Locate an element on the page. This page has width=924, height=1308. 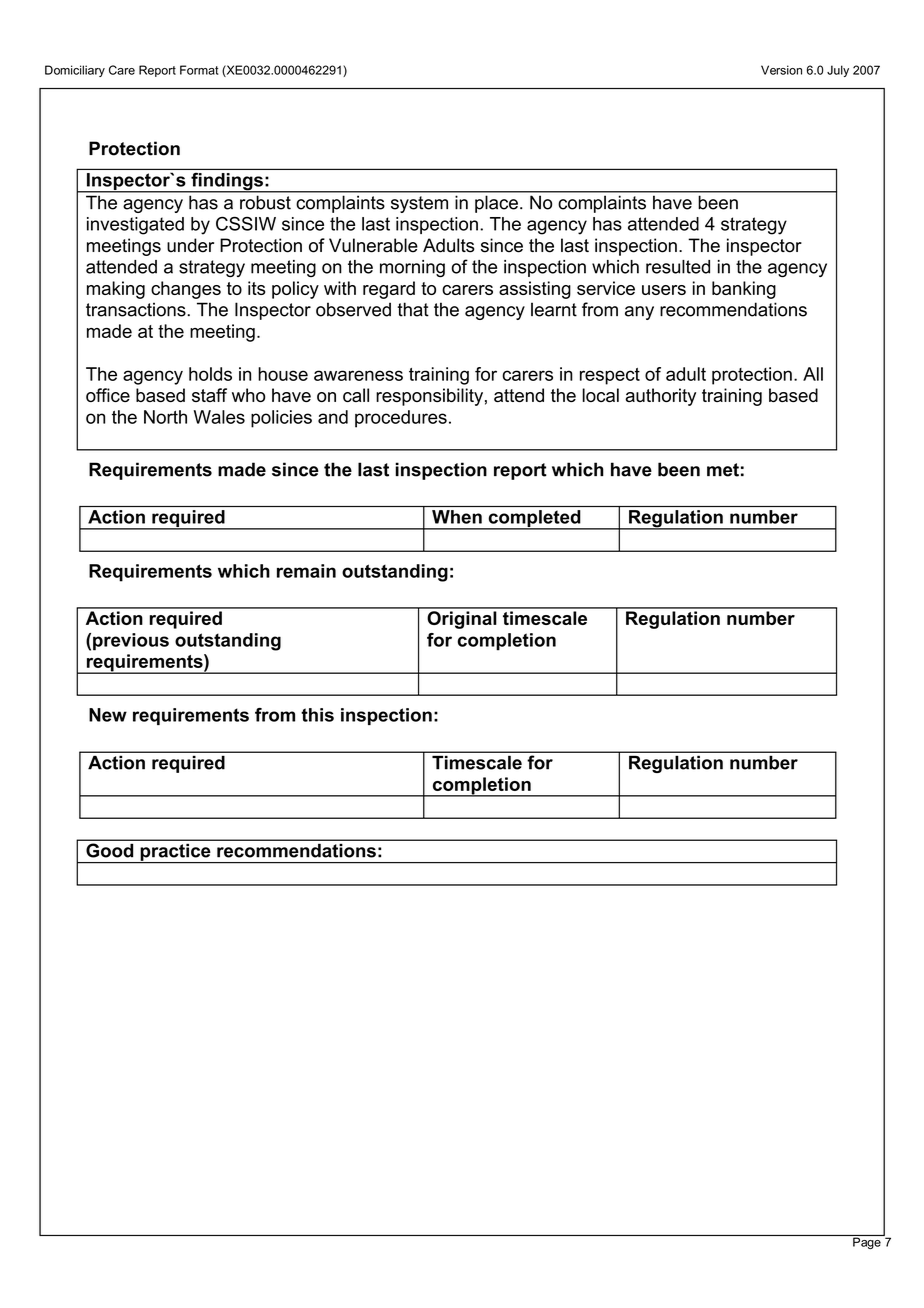
completed is located at coordinates (534, 520).
